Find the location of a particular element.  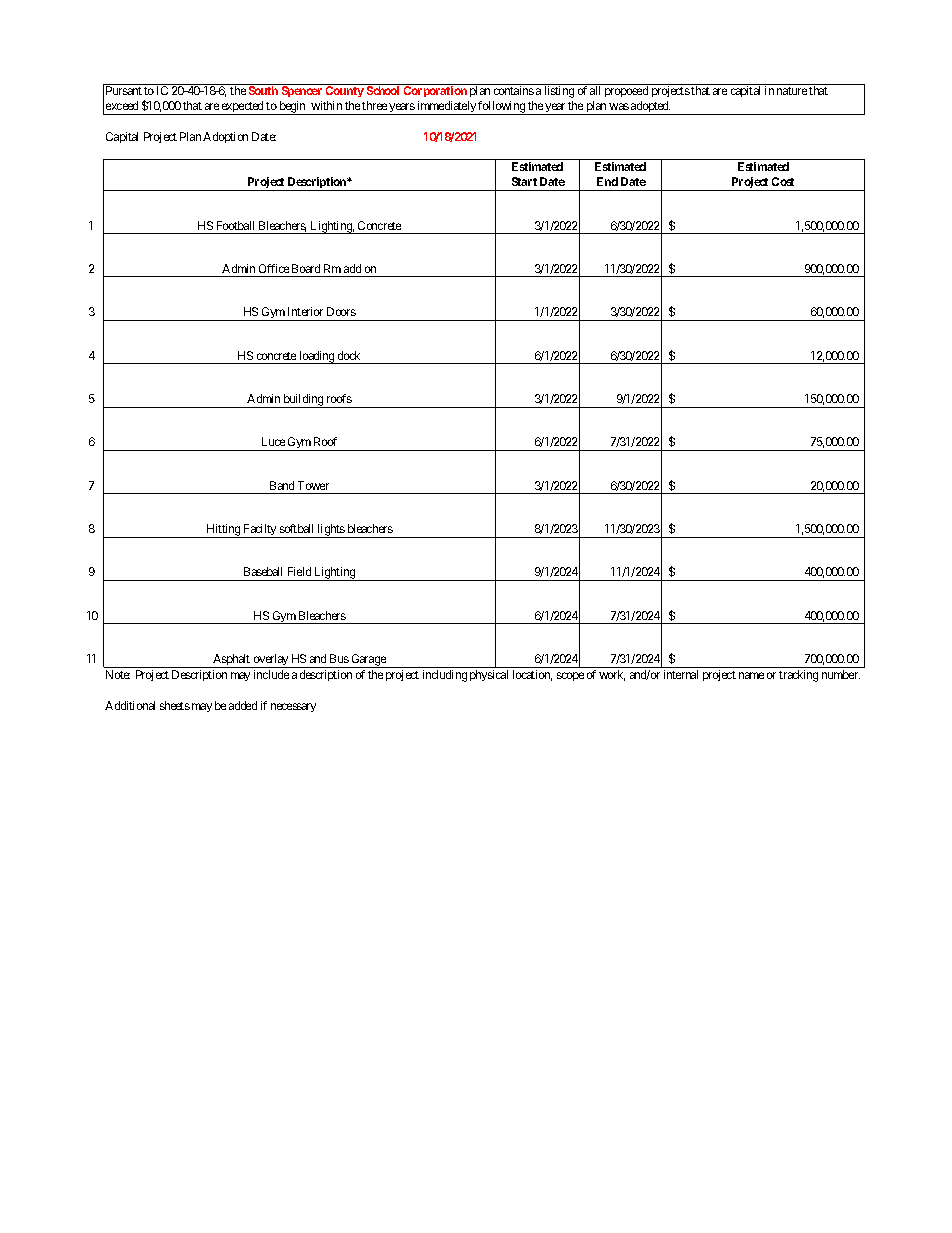

nature is located at coordinates (792, 91).
